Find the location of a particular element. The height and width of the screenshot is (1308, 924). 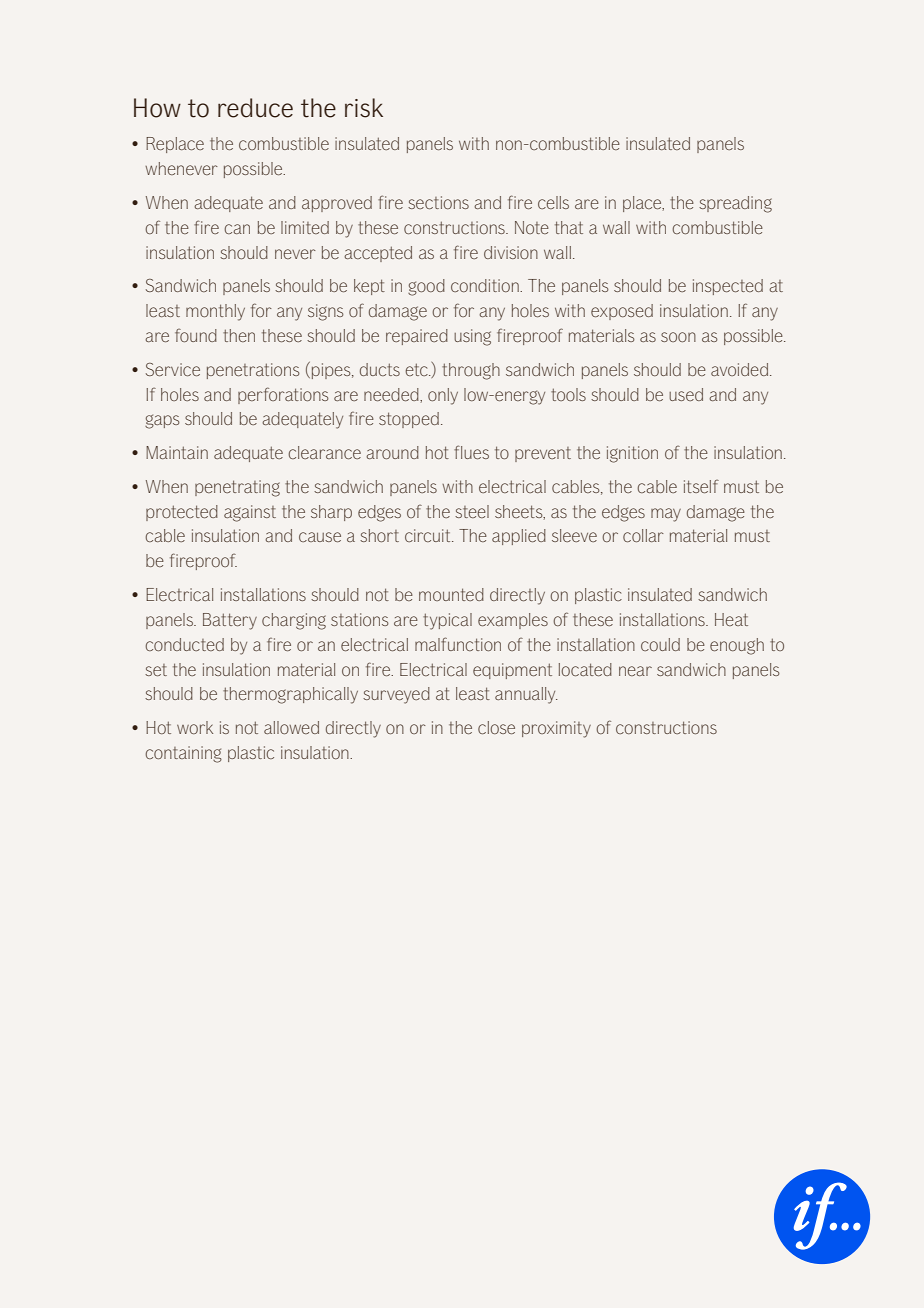

Maintain is located at coordinates (177, 452).
